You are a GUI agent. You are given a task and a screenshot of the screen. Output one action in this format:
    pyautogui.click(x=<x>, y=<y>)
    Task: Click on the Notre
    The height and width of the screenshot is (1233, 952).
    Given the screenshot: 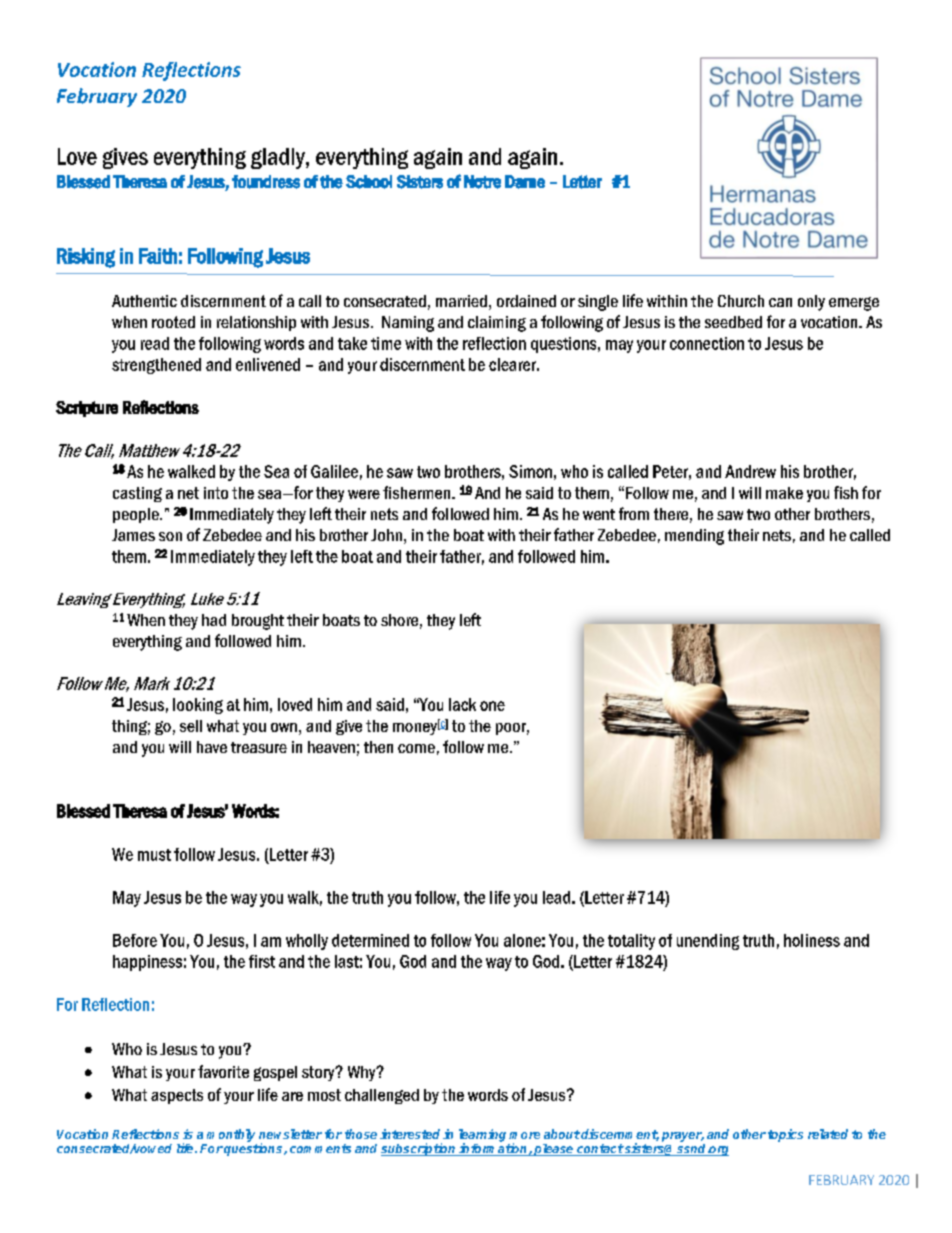 What is the action you would take?
    pyautogui.click(x=482, y=182)
